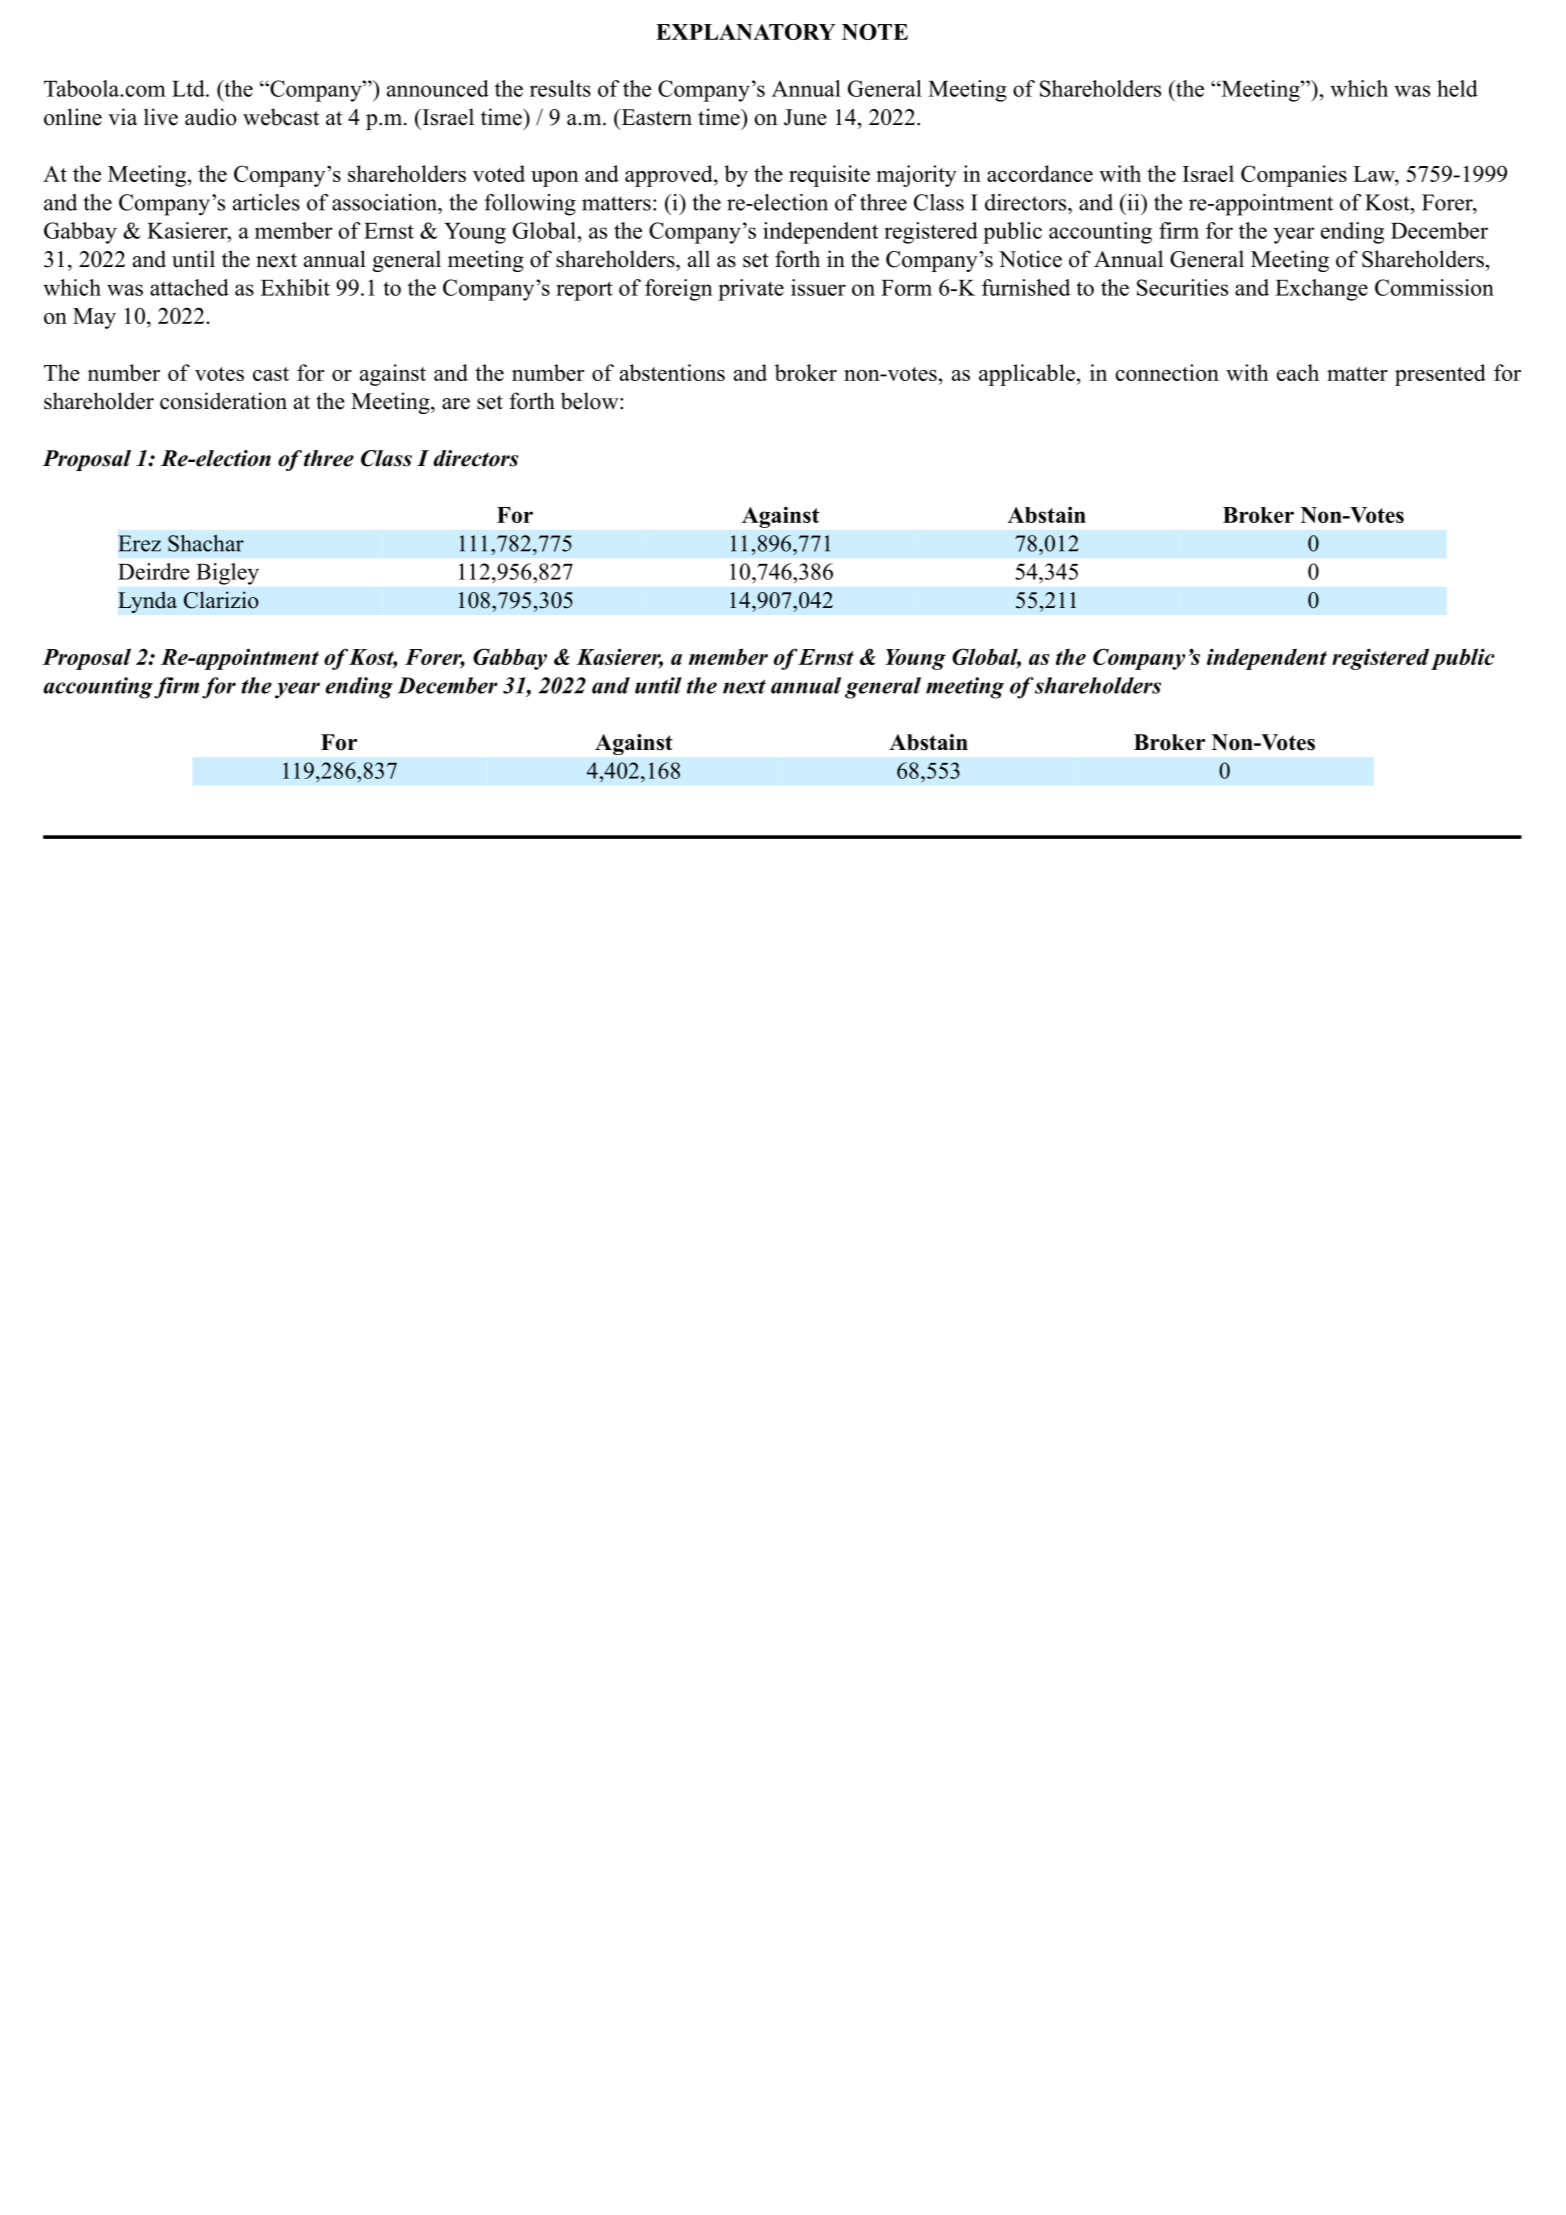  Describe the element at coordinates (1440, 375) in the screenshot. I see `presented` at that location.
